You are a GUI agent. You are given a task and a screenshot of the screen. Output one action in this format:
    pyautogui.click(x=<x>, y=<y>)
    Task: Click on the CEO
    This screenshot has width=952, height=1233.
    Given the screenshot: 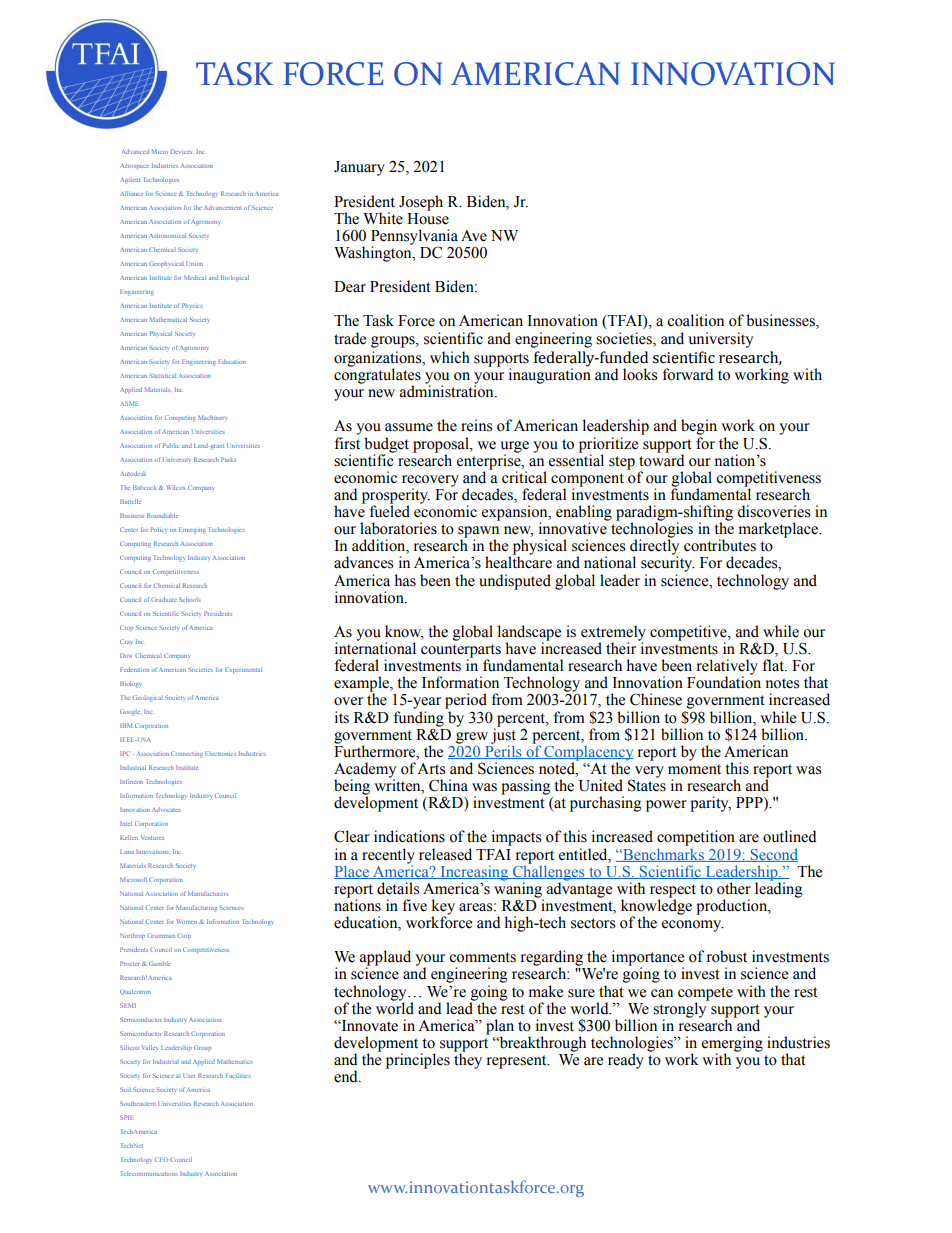 What is the action you would take?
    pyautogui.click(x=161, y=1159)
